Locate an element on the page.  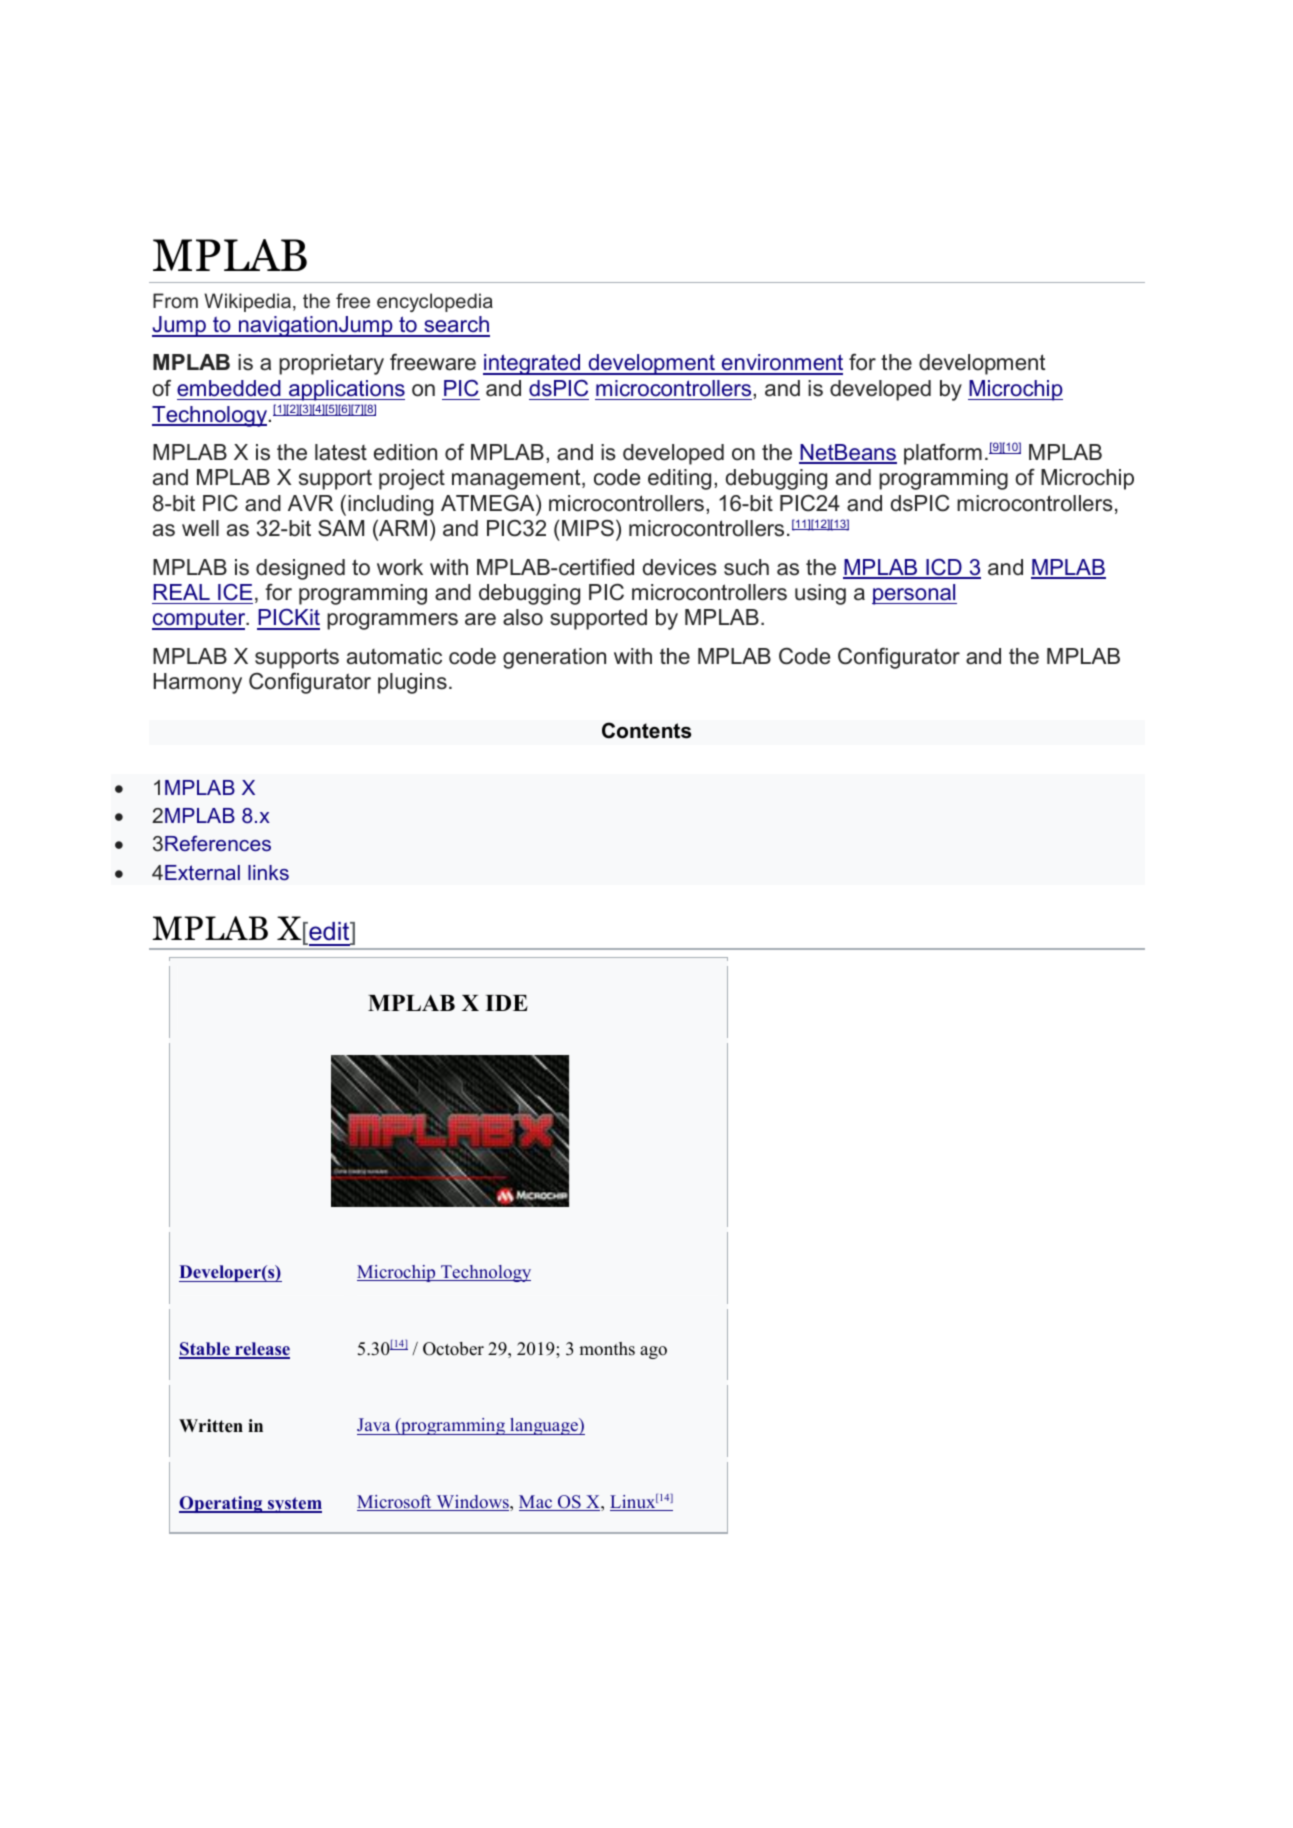
Mac is located at coordinates (537, 1503).
